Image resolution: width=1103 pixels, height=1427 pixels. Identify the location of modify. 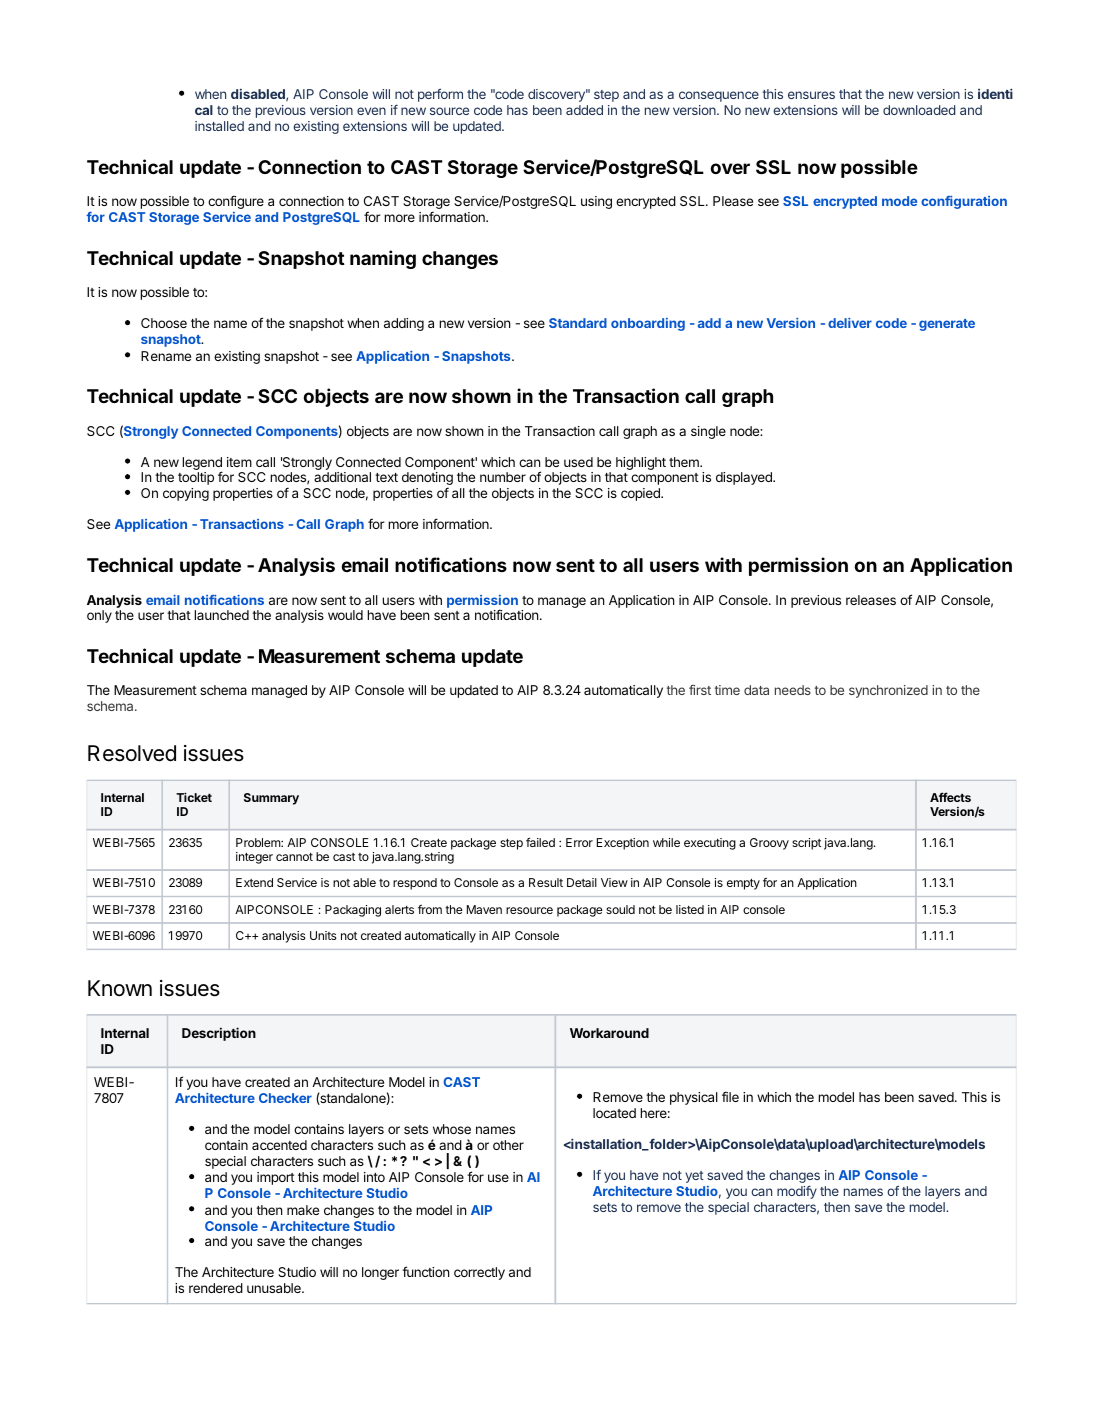
(797, 1192).
